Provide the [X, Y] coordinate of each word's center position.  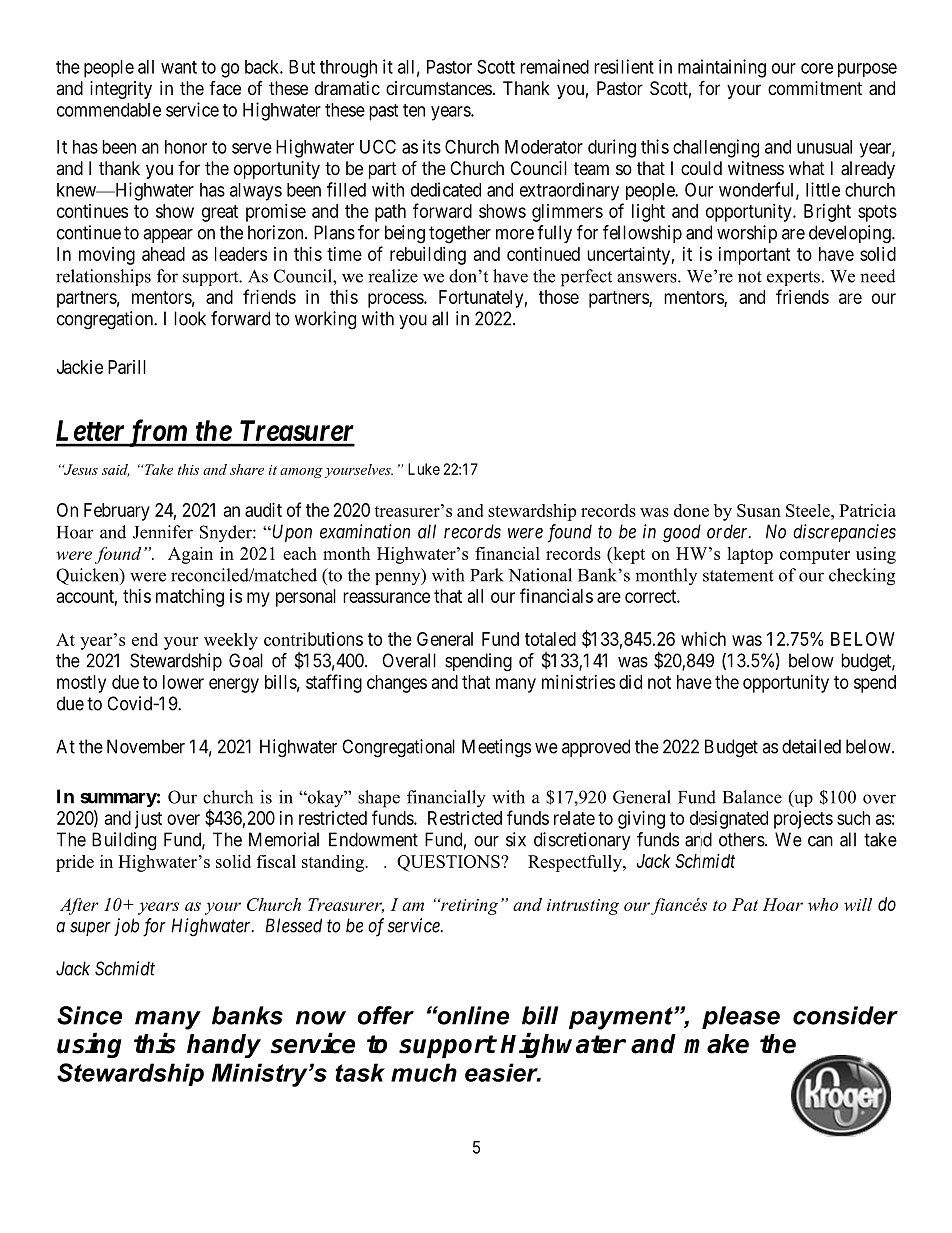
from [157, 433]
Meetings [496, 748]
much [424, 1072]
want [179, 67]
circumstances [439, 88]
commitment [815, 88]
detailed [811, 746]
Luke [424, 469]
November [146, 746]
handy [224, 1046]
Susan [759, 510]
